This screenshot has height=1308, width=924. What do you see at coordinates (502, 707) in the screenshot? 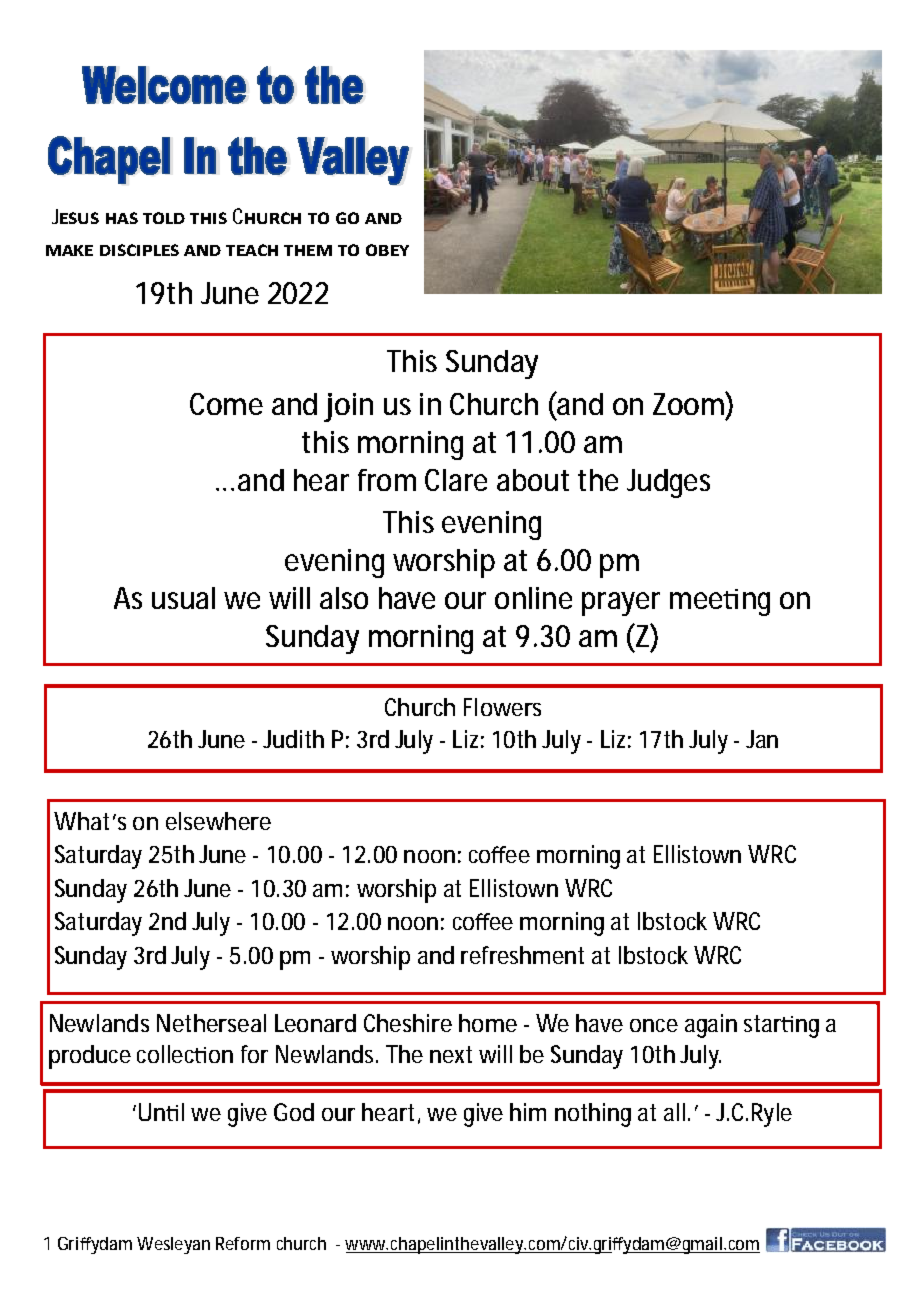
I see `Flowers` at bounding box center [502, 707].
